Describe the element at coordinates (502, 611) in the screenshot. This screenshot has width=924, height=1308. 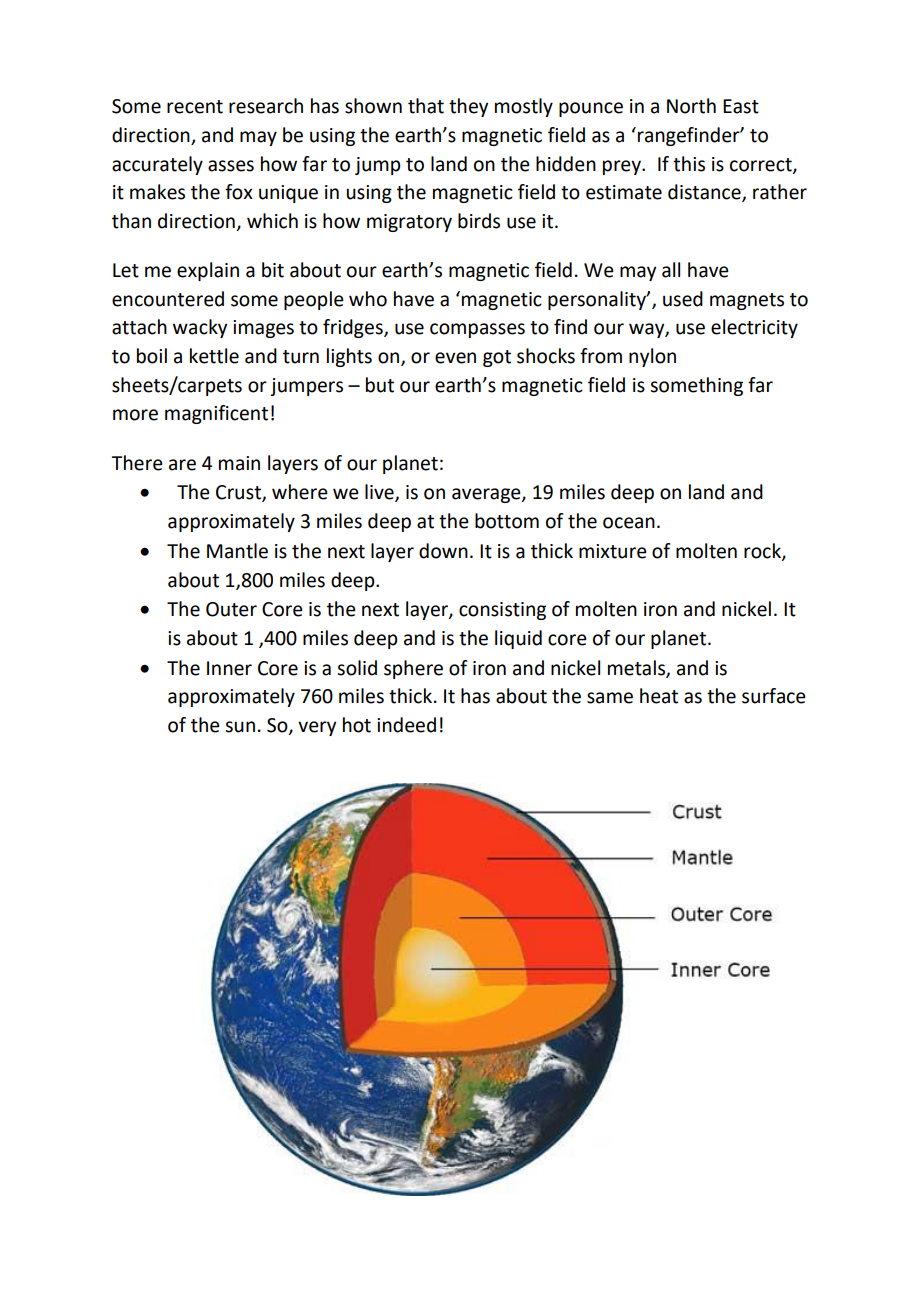
I see `consisting` at that location.
